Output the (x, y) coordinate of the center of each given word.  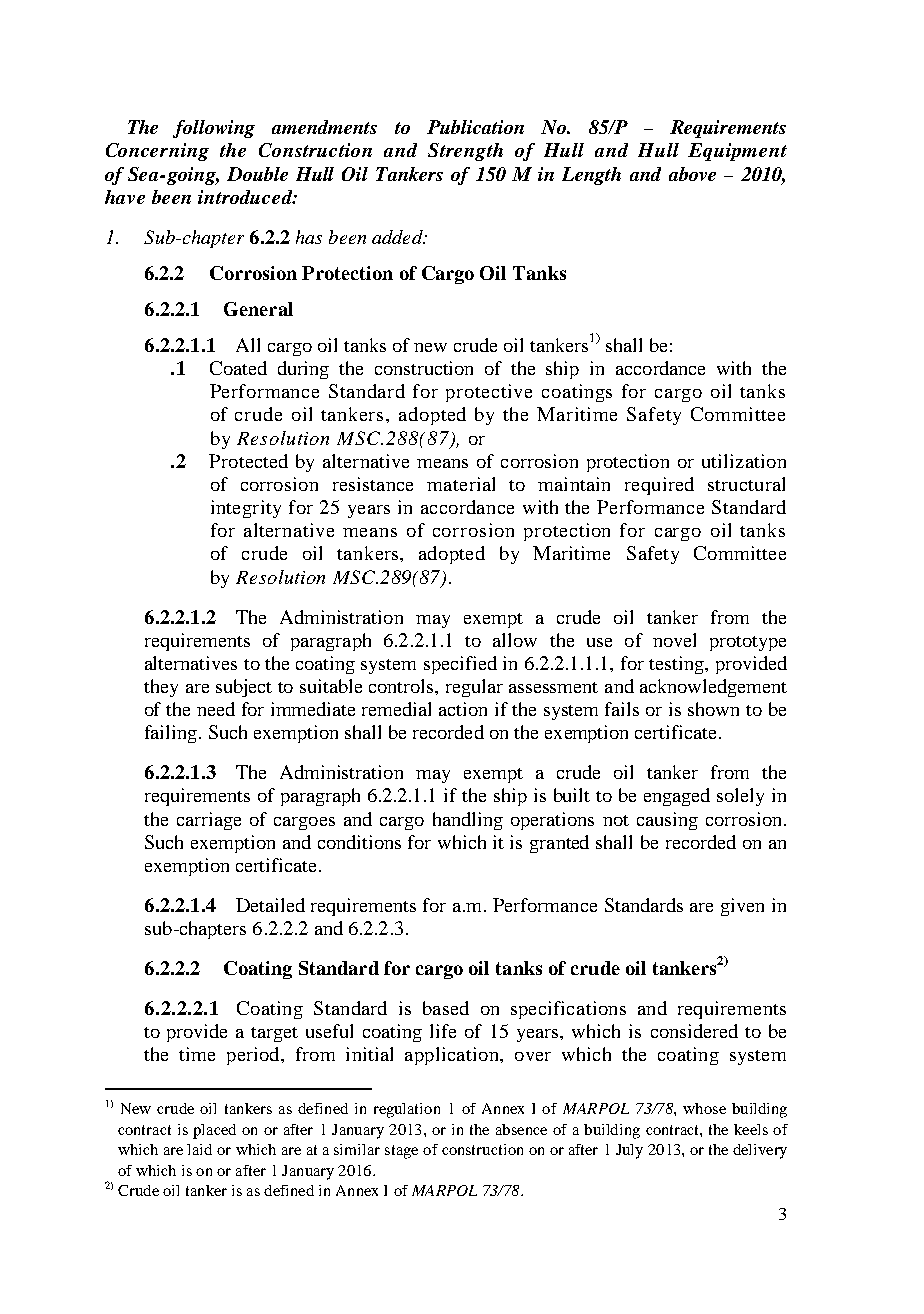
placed (214, 1131)
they (161, 688)
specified (460, 665)
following (214, 129)
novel (674, 640)
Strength (465, 152)
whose (704, 1108)
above (692, 174)
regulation (407, 1110)
